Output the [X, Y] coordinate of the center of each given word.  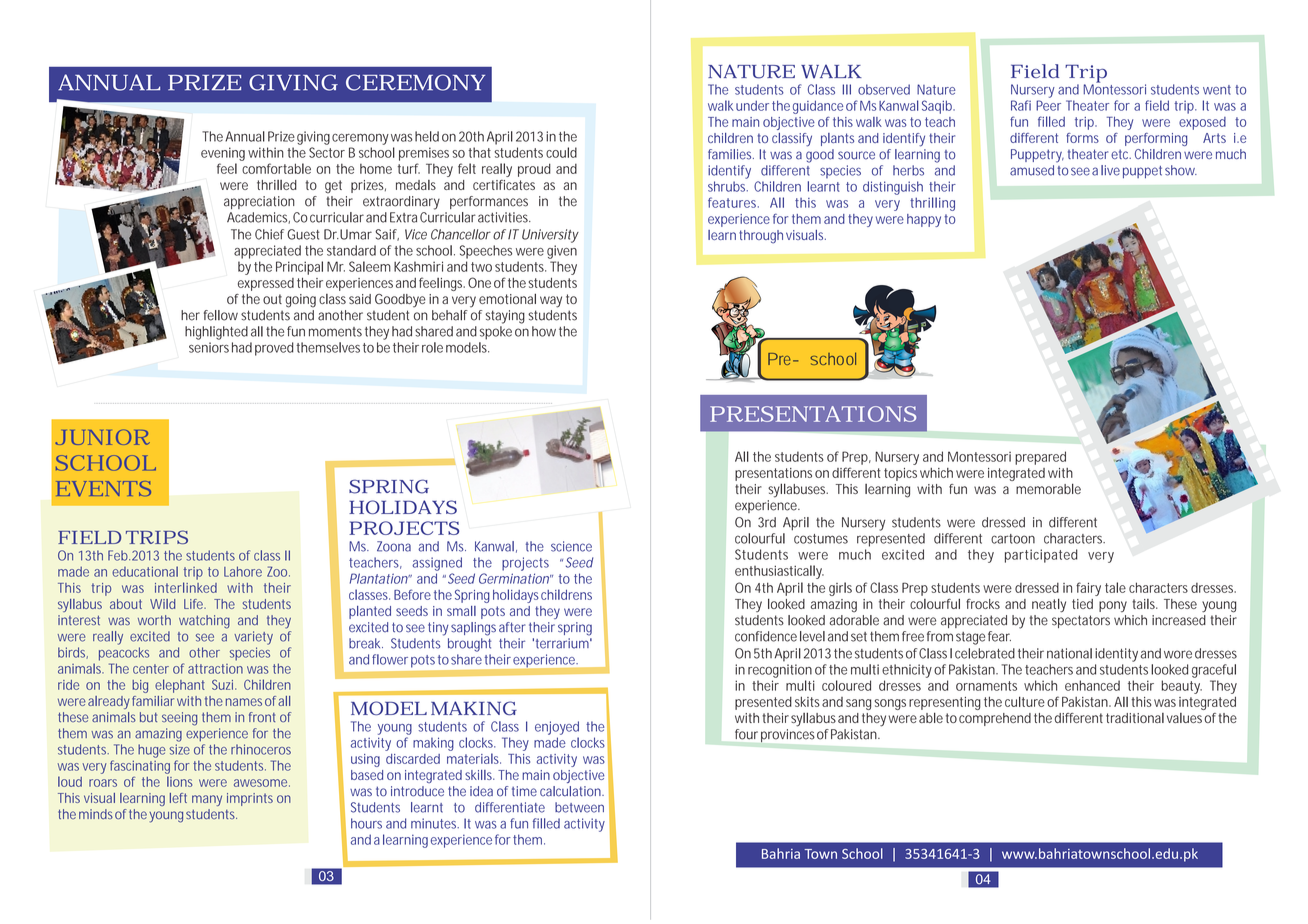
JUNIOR [102, 437]
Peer [1048, 105]
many [207, 800]
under [752, 105]
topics [900, 474]
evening [223, 154]
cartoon [1013, 539]
